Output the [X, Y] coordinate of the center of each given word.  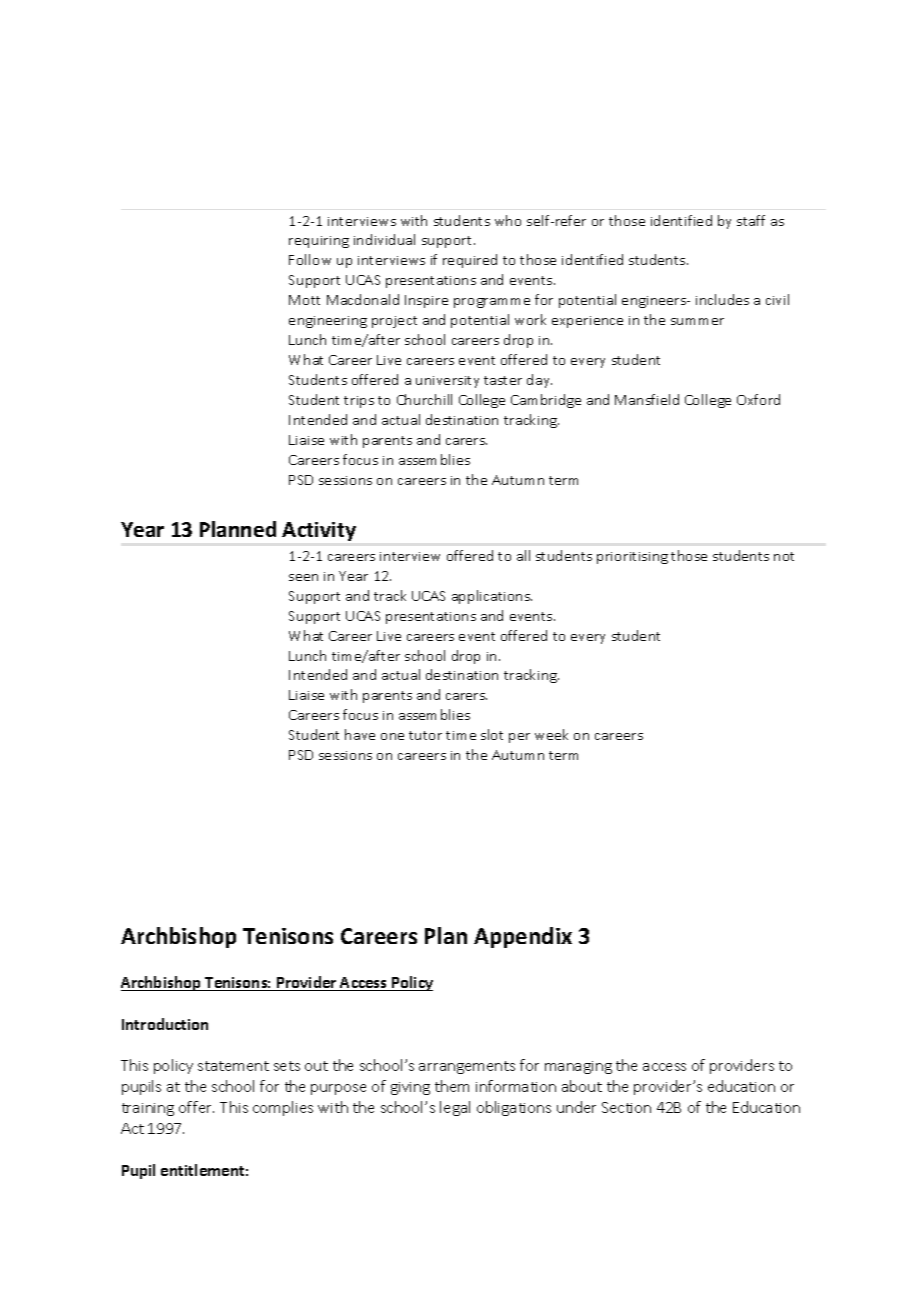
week [551, 734]
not [784, 556]
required [470, 261]
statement [233, 1066]
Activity [319, 531]
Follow [310, 259]
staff [751, 220]
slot [492, 734]
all [523, 555]
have [360, 734]
